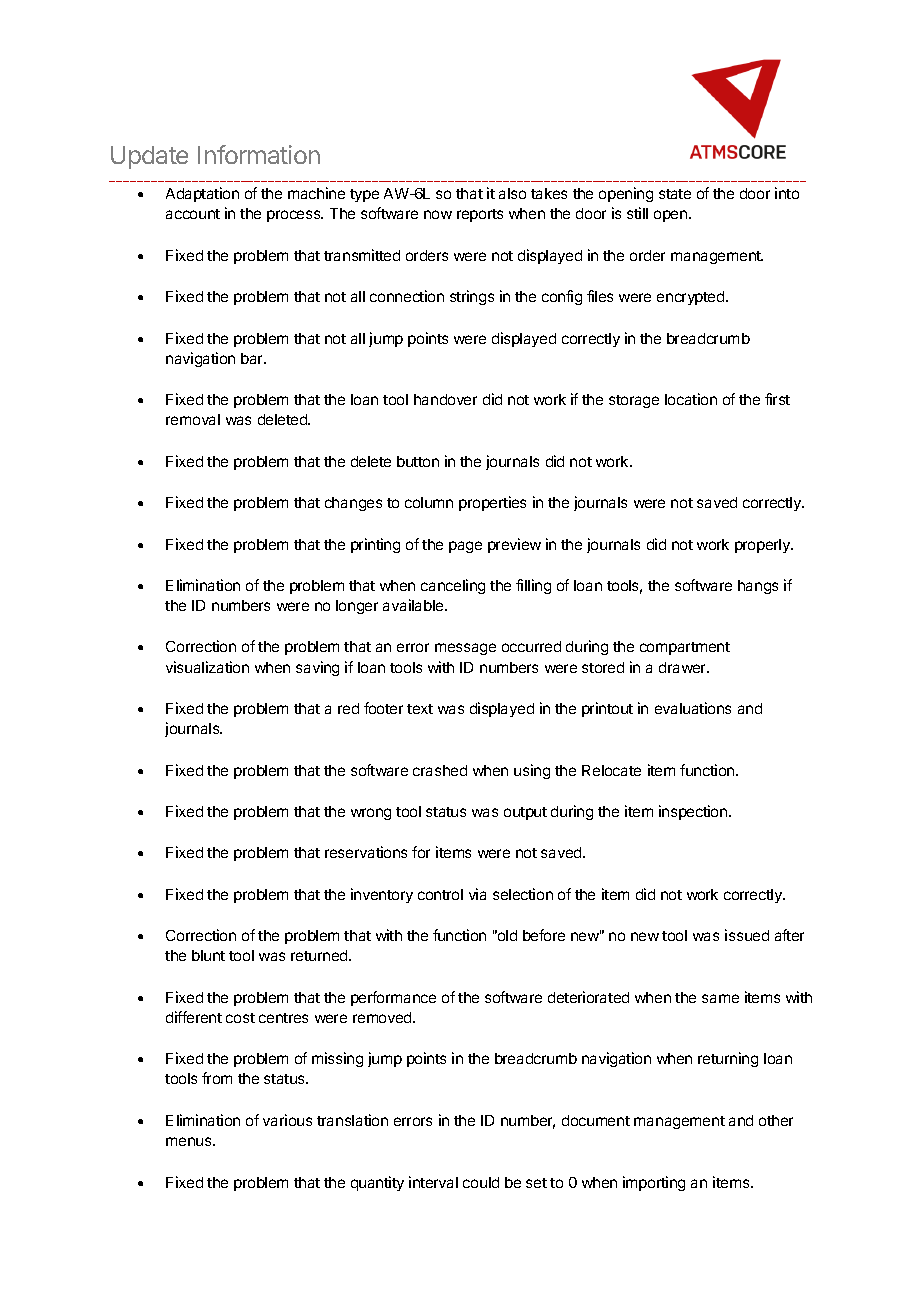 The height and width of the document is (1308, 924). What do you see at coordinates (525, 813) in the document?
I see `output` at bounding box center [525, 813].
